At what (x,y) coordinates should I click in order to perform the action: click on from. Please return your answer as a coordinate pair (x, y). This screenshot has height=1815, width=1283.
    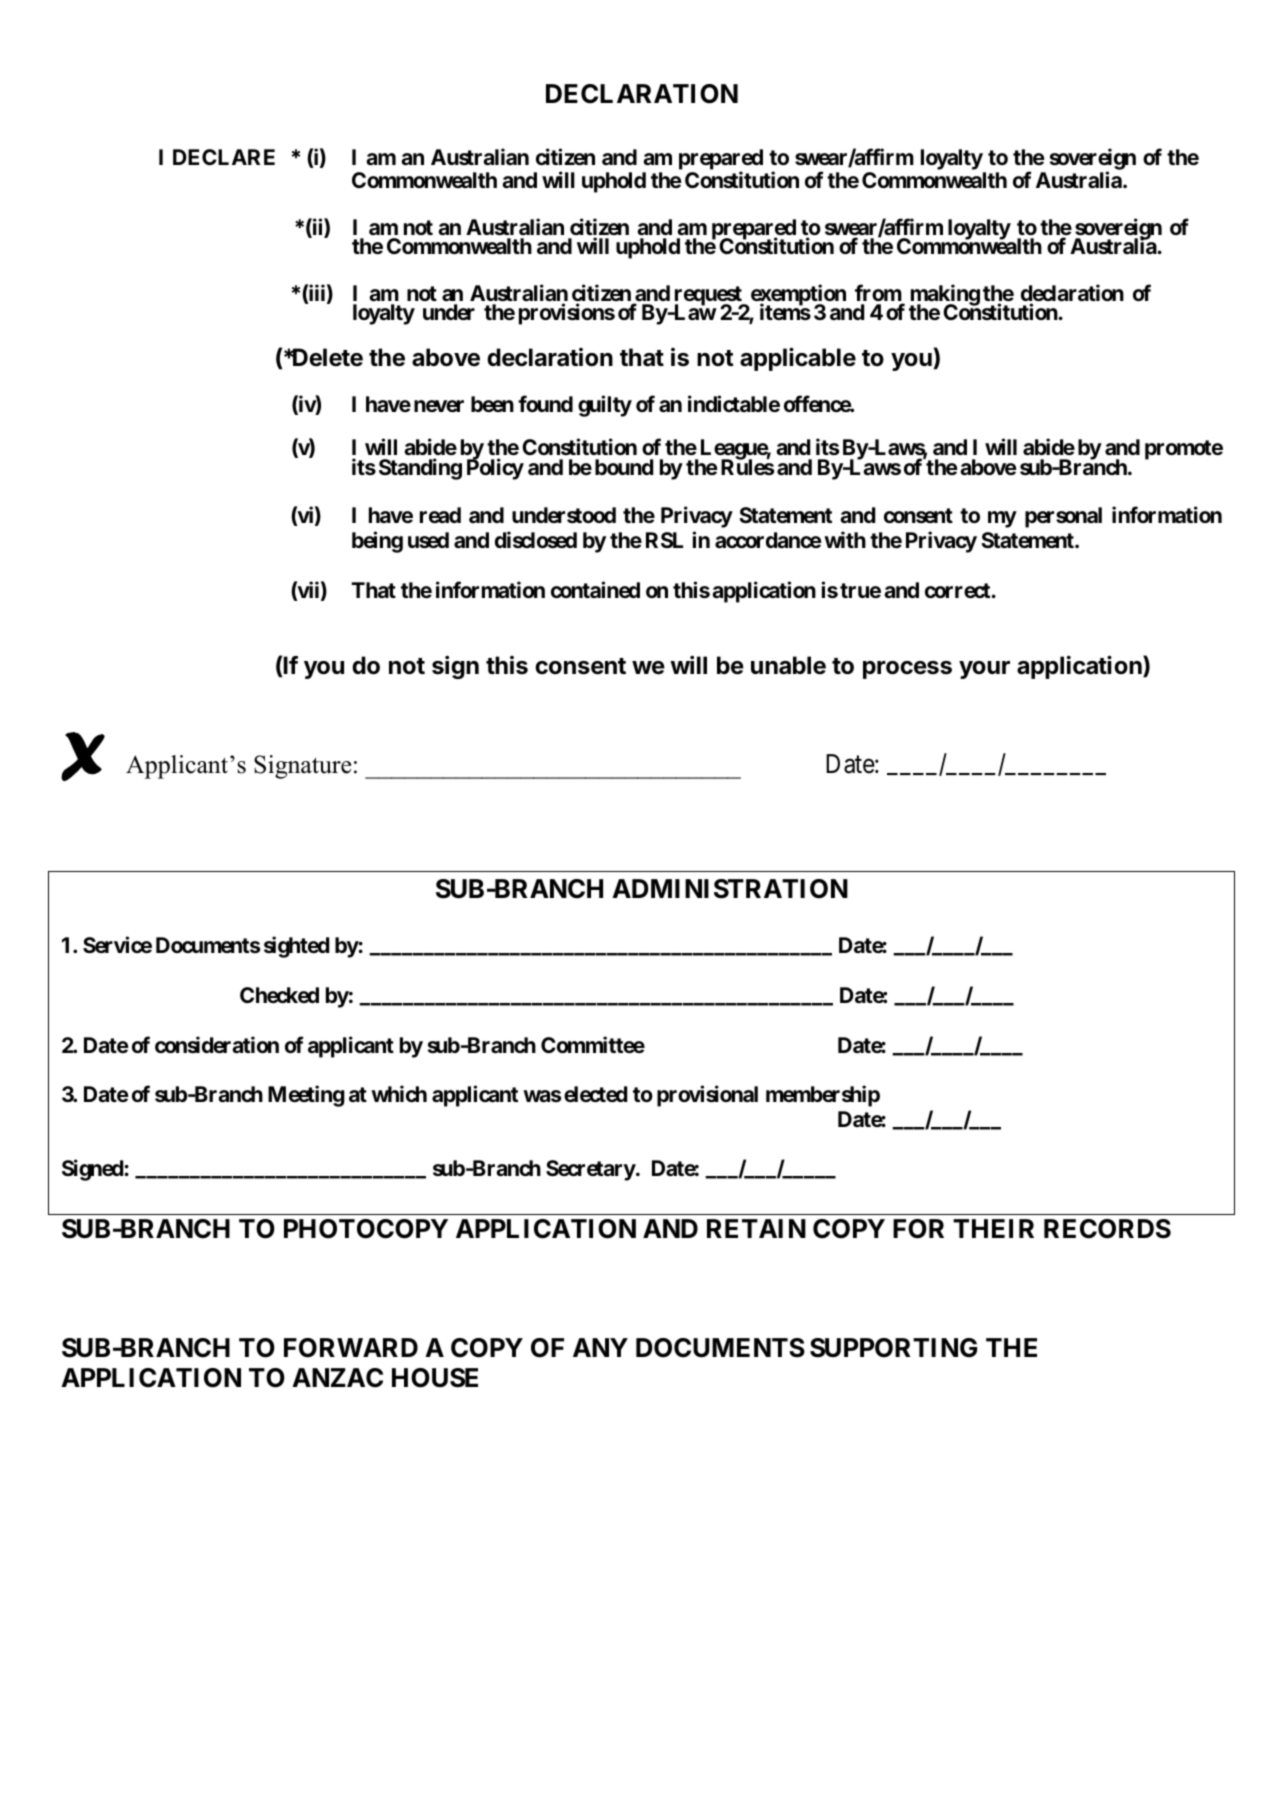
    Looking at the image, I should click on (879, 294).
